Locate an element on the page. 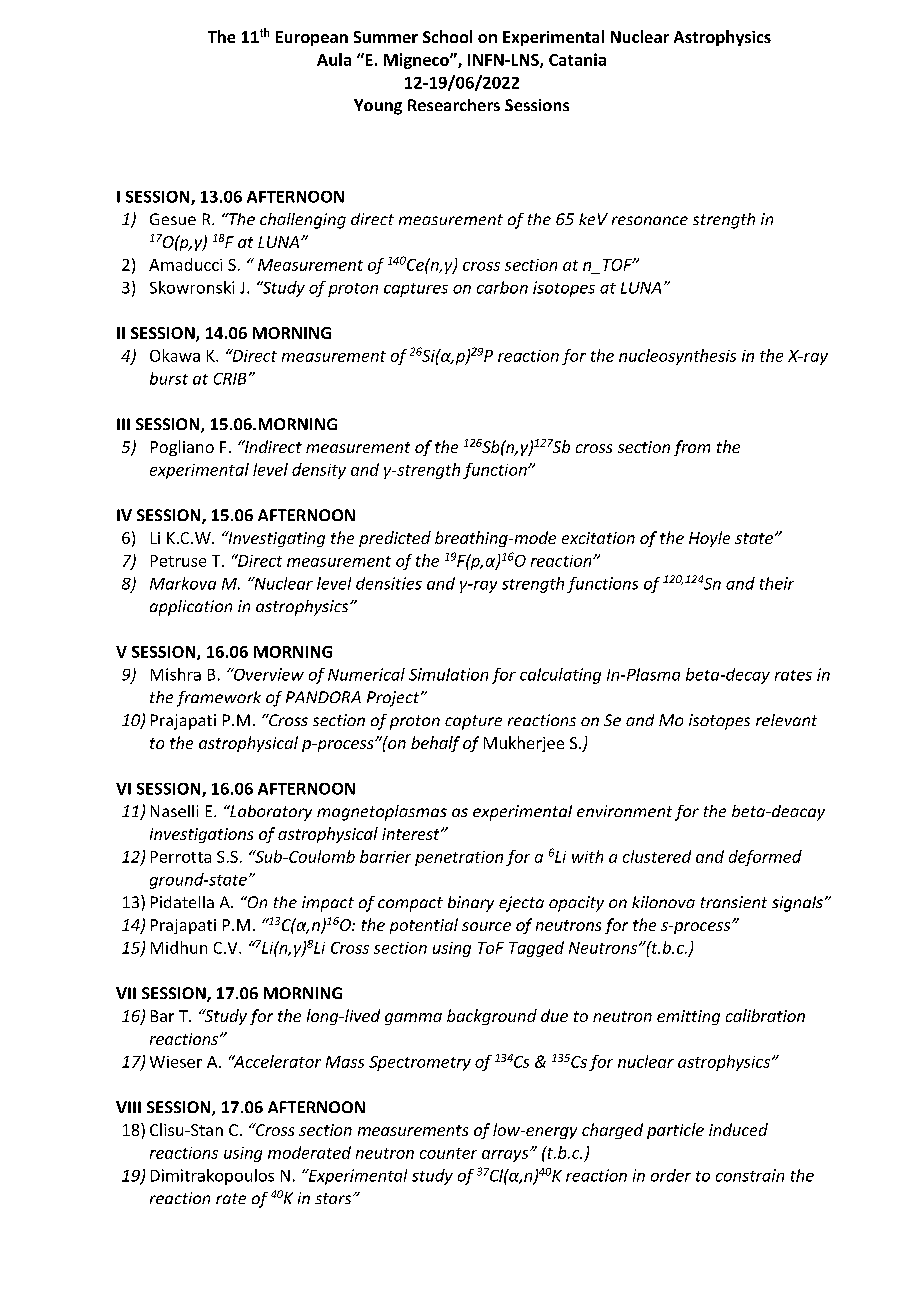 This image has width=924, height=1309. Catania is located at coordinates (577, 59).
